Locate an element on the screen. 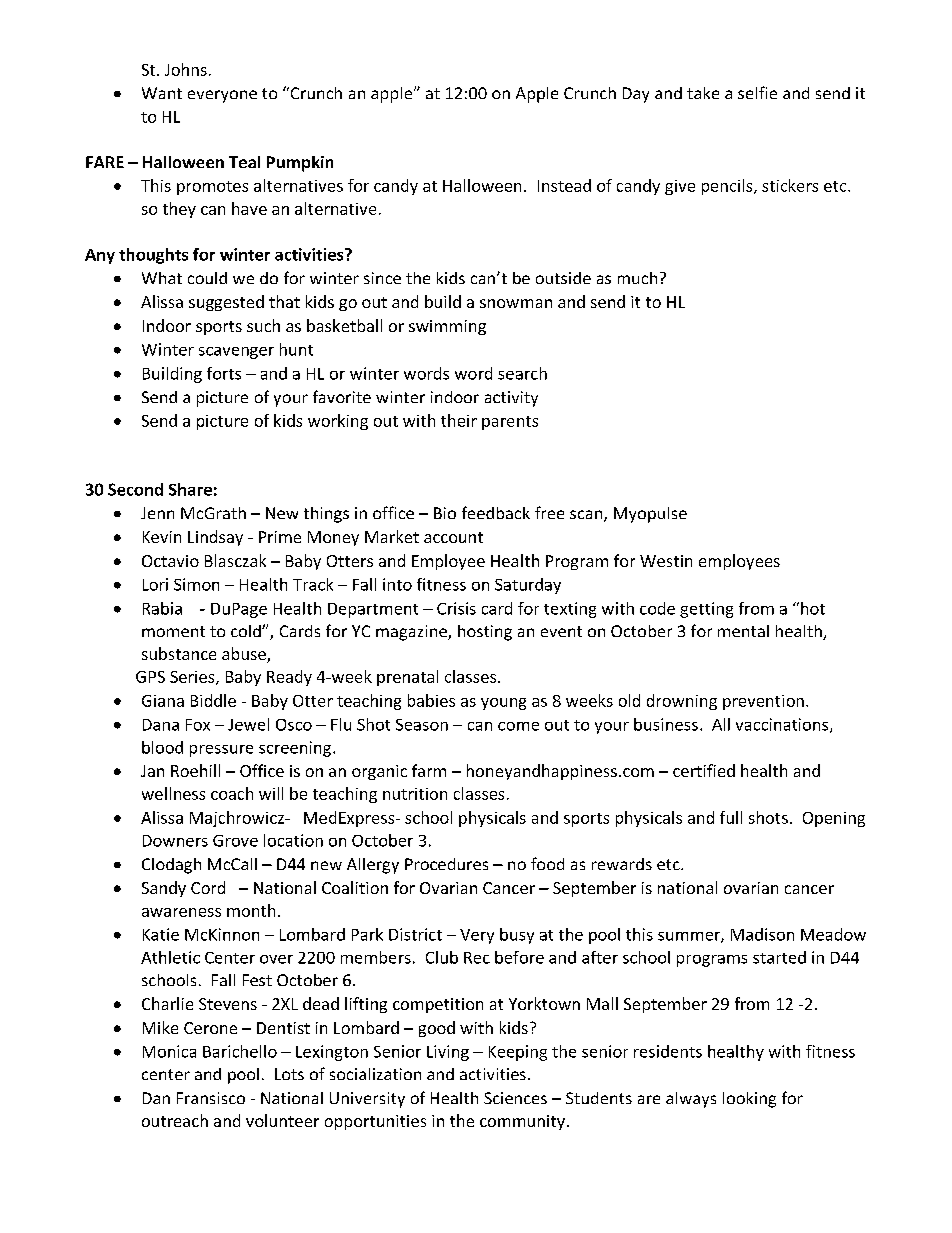 This screenshot has height=1233, width=952. Instead is located at coordinates (564, 185).
